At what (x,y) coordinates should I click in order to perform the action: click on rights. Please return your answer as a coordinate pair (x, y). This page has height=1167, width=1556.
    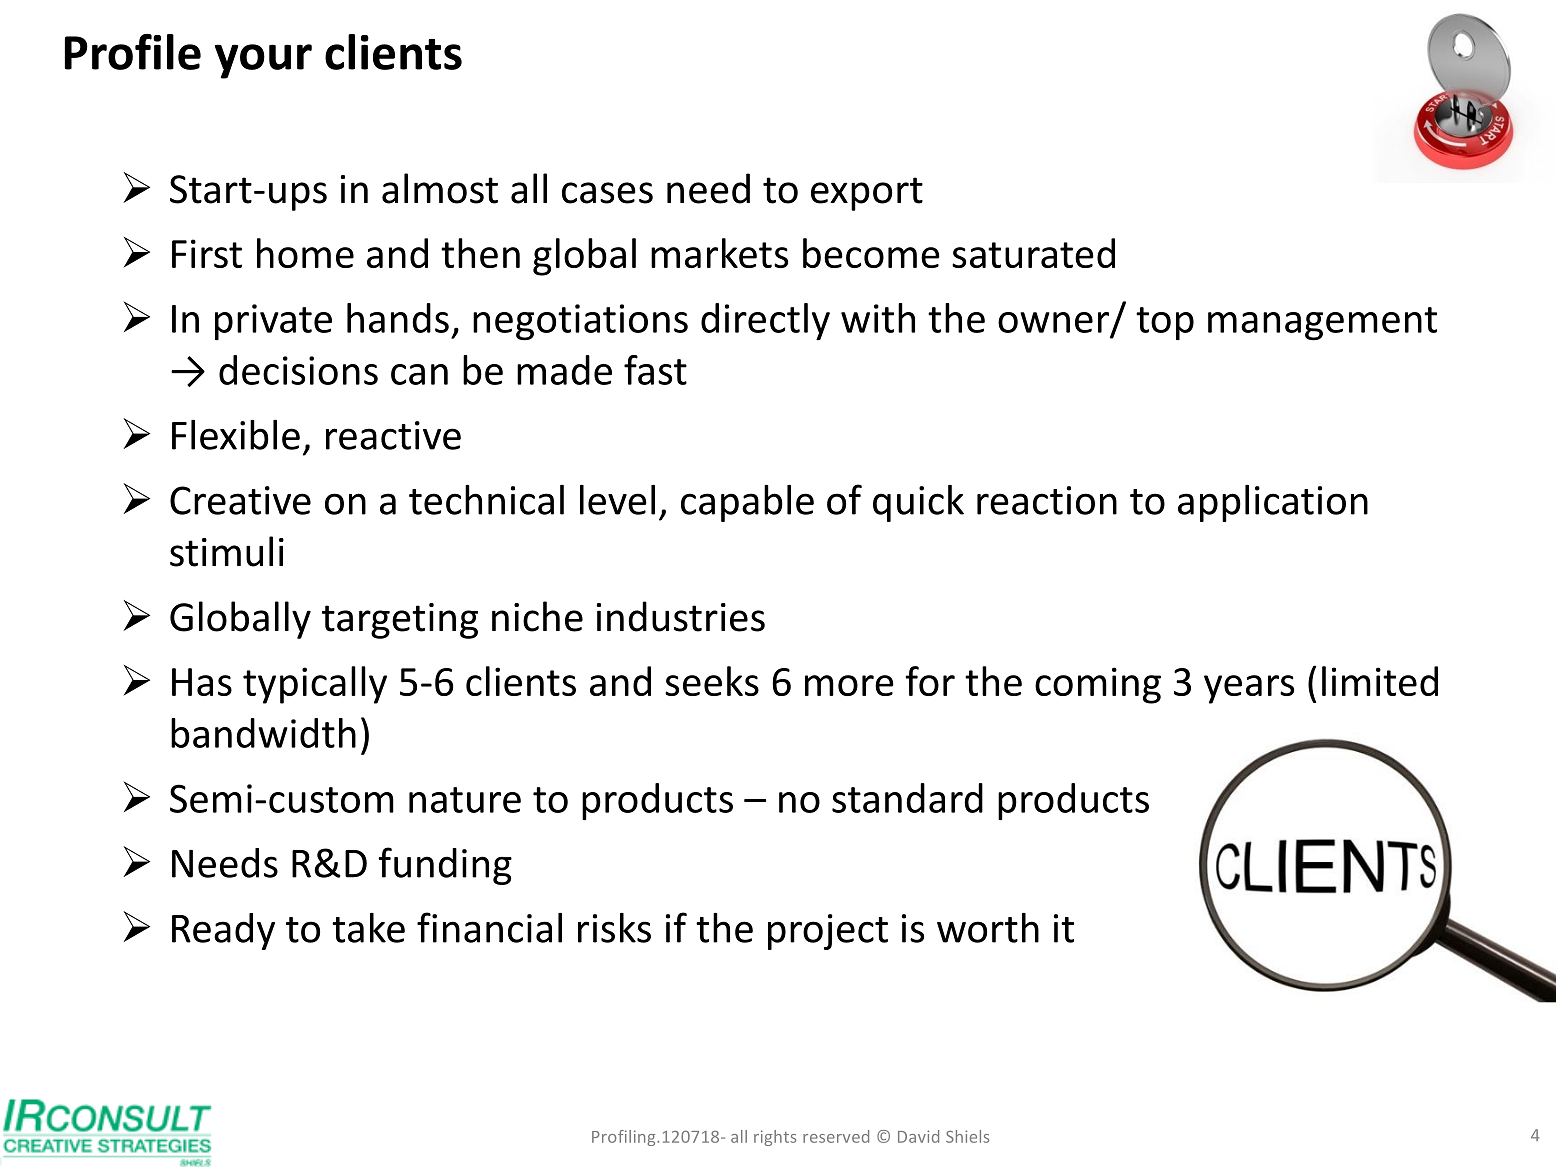
    Looking at the image, I should click on (775, 1138).
